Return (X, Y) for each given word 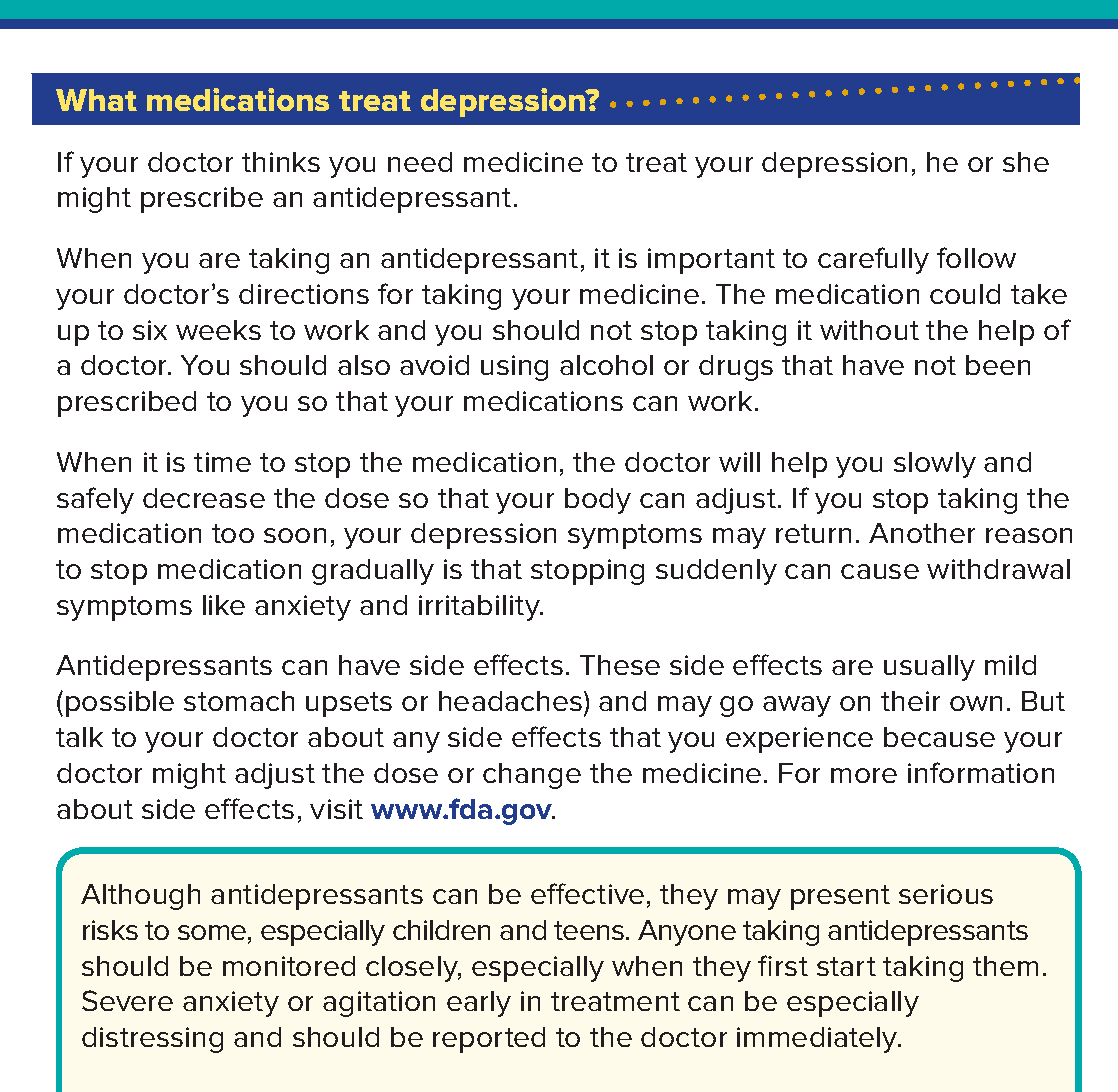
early (479, 1004)
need (420, 162)
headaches (512, 703)
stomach (239, 701)
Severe (127, 1000)
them (1005, 966)
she (1026, 162)
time (222, 462)
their (910, 701)
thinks (281, 162)
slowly (935, 465)
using (514, 368)
